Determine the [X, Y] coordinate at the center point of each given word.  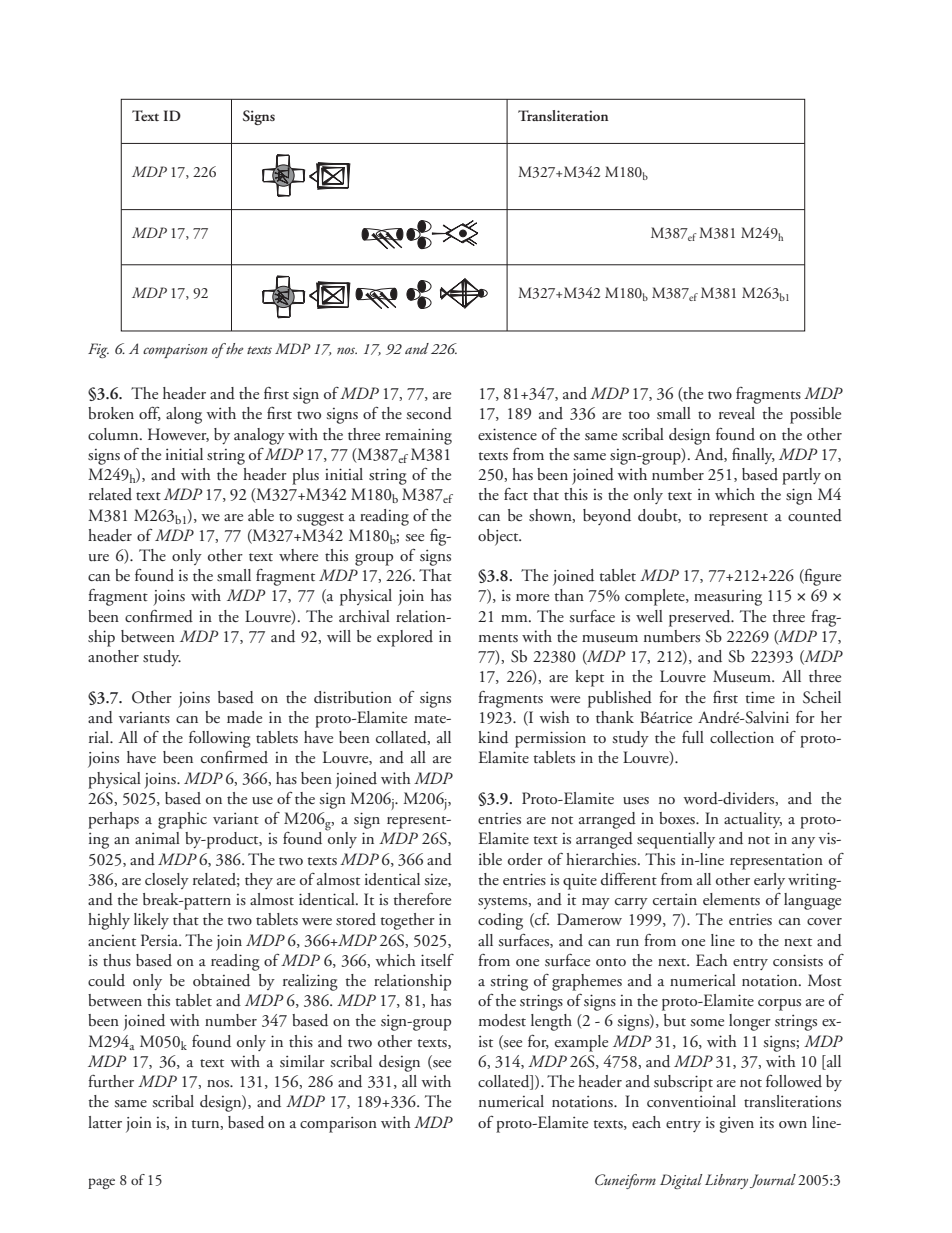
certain [675, 899]
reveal [737, 413]
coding [500, 921]
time [760, 697]
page [101, 1183]
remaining [418, 436]
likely [151, 921]
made [244, 717]
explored [405, 638]
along [184, 415]
